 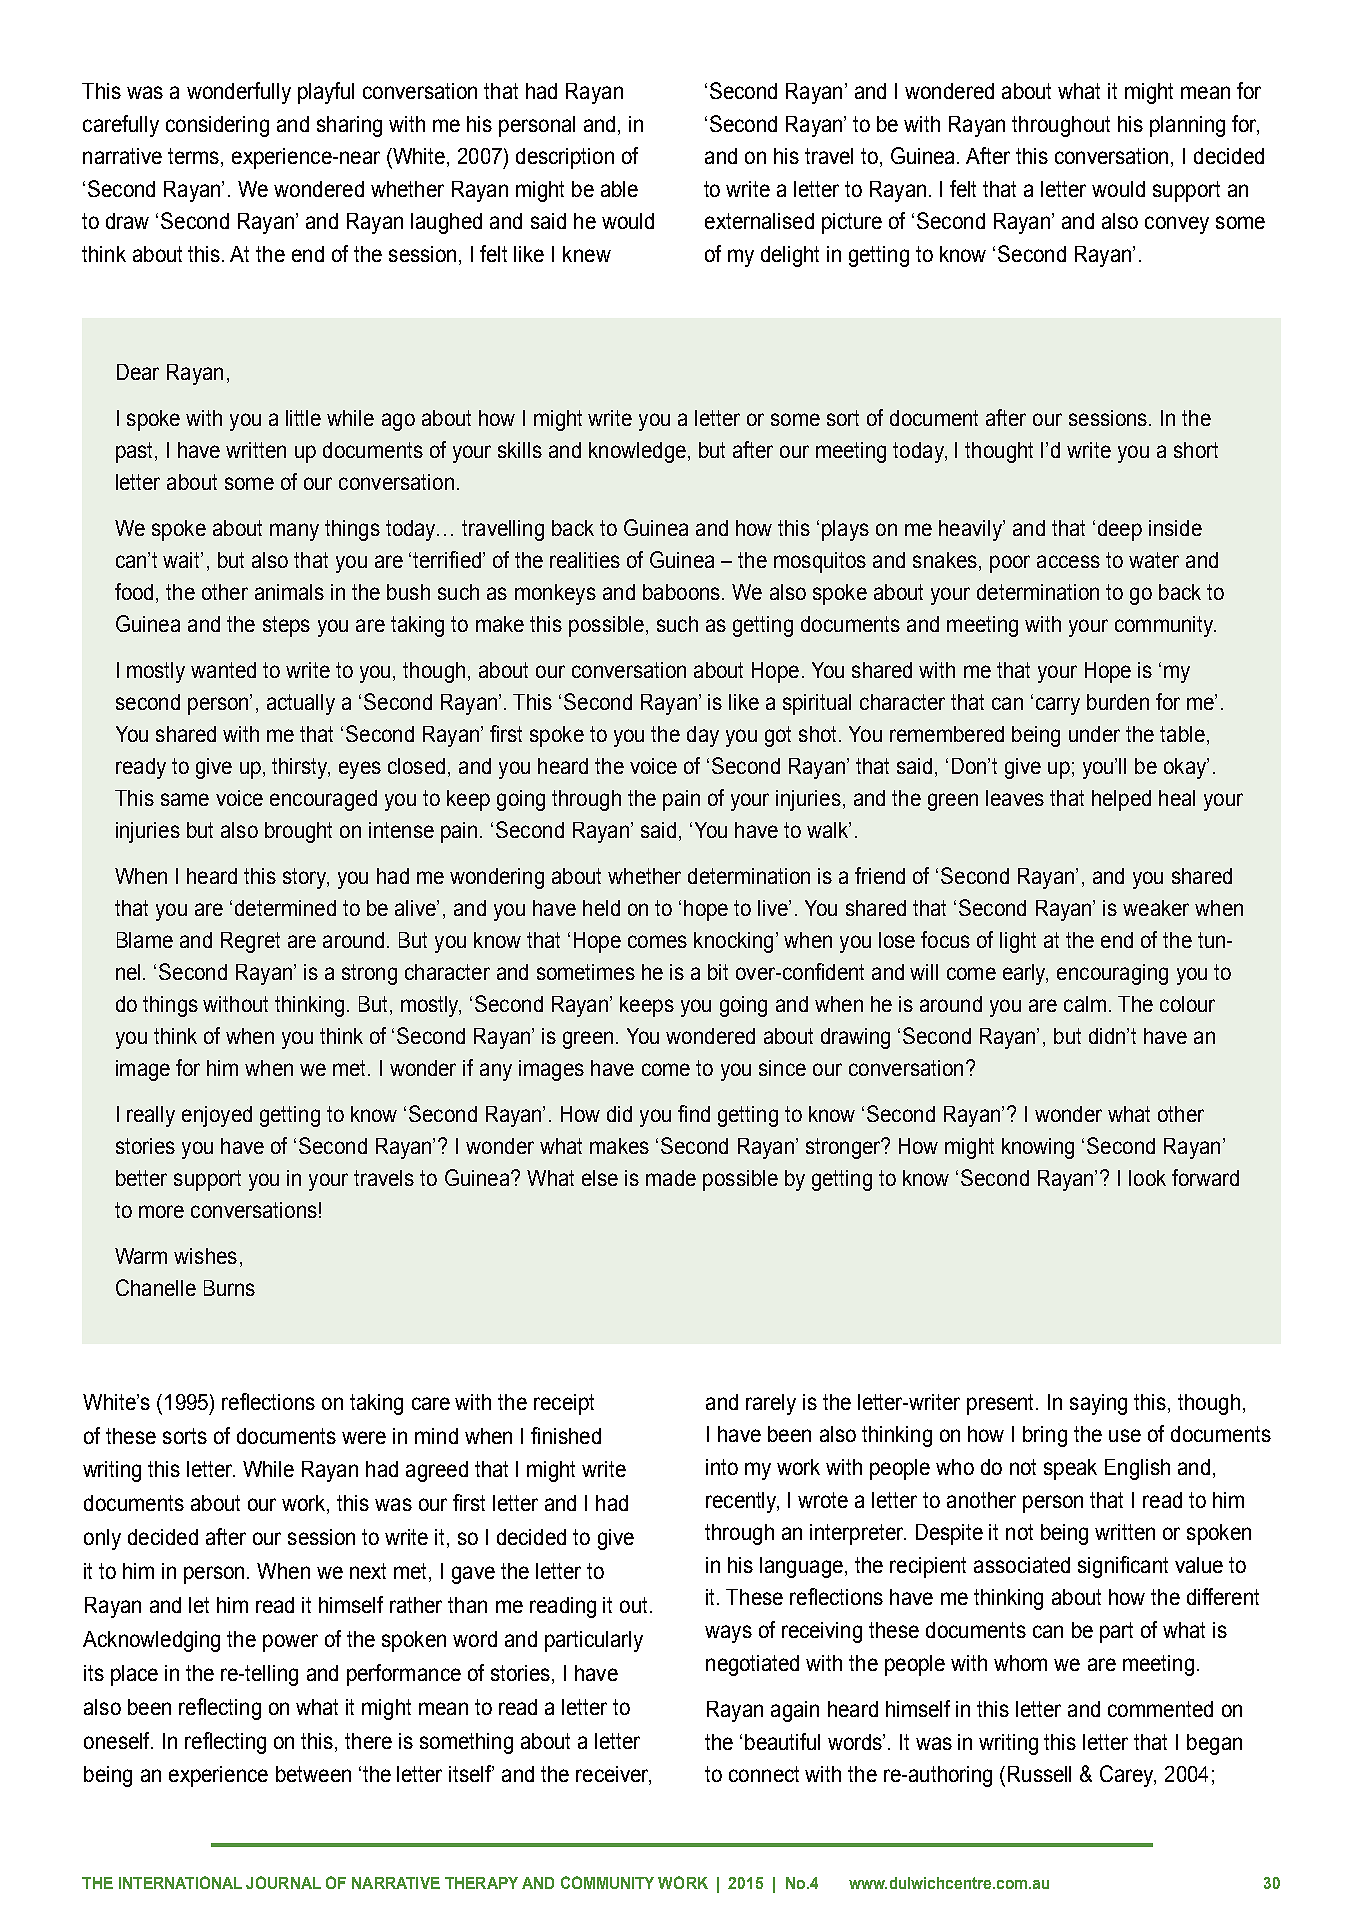 I want to click on description, so click(x=565, y=158).
